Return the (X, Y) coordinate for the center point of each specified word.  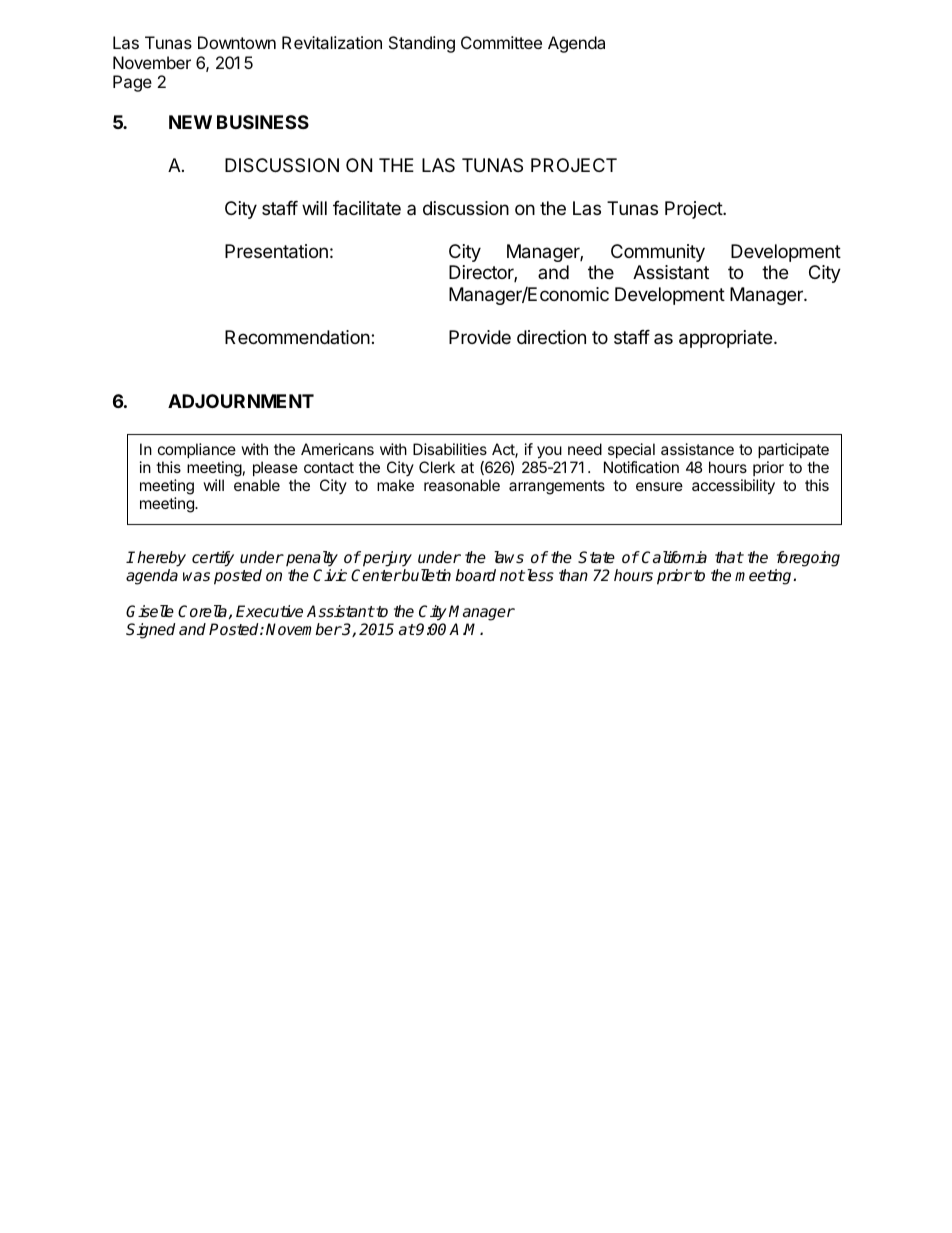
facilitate (367, 208)
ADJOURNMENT (241, 401)
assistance (697, 449)
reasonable (462, 485)
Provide (480, 337)
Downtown (237, 42)
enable (257, 485)
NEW (190, 122)
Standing (422, 44)
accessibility (733, 487)
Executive (269, 611)
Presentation (276, 251)
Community (658, 253)
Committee (501, 42)
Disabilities (450, 449)
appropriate (725, 339)
